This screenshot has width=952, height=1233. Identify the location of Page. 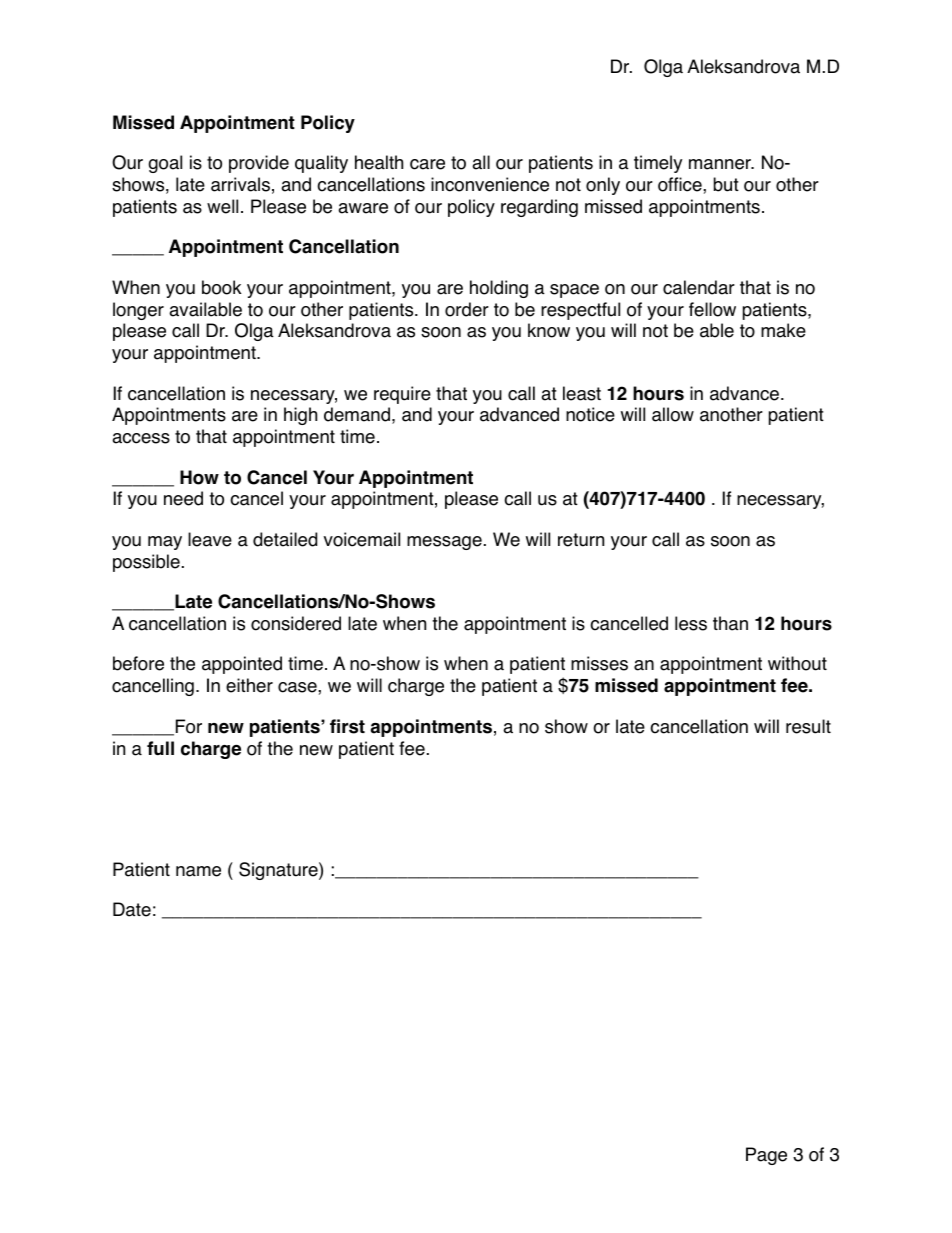
(766, 1156).
